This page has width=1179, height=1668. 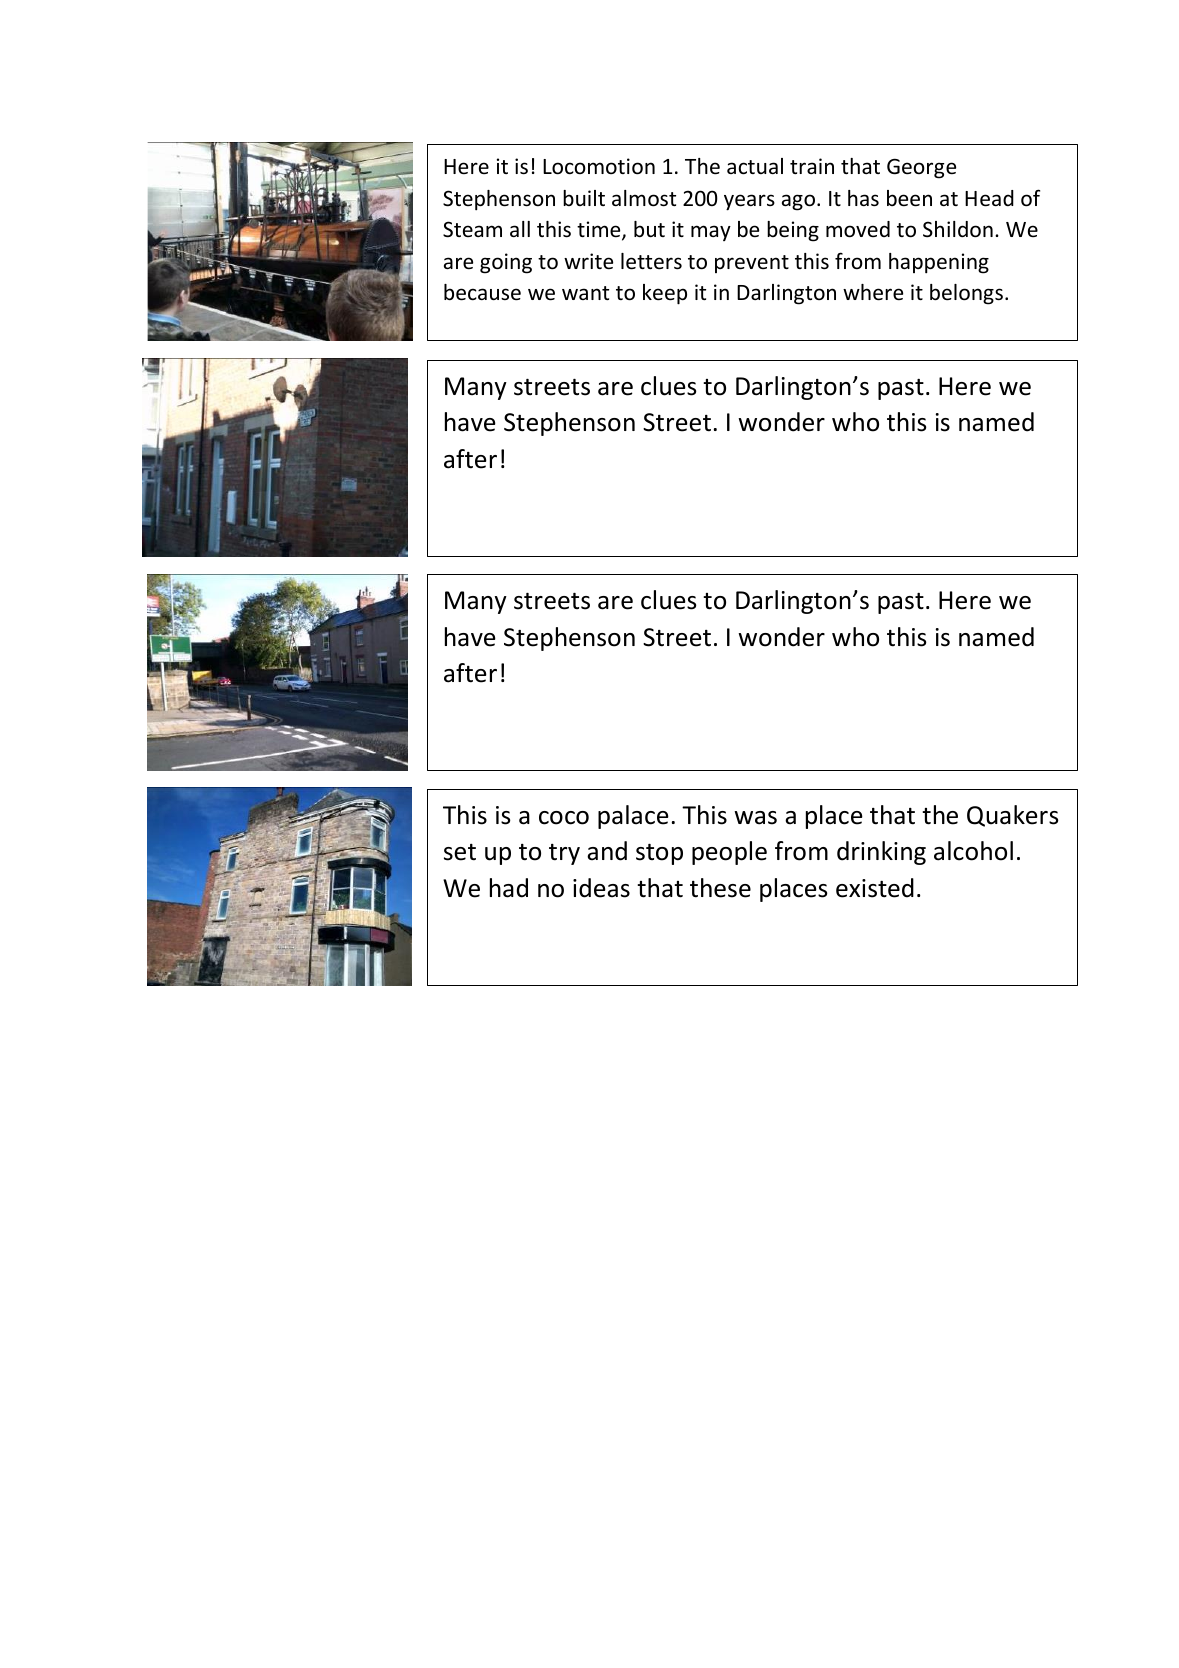 I want to click on had, so click(x=509, y=888).
